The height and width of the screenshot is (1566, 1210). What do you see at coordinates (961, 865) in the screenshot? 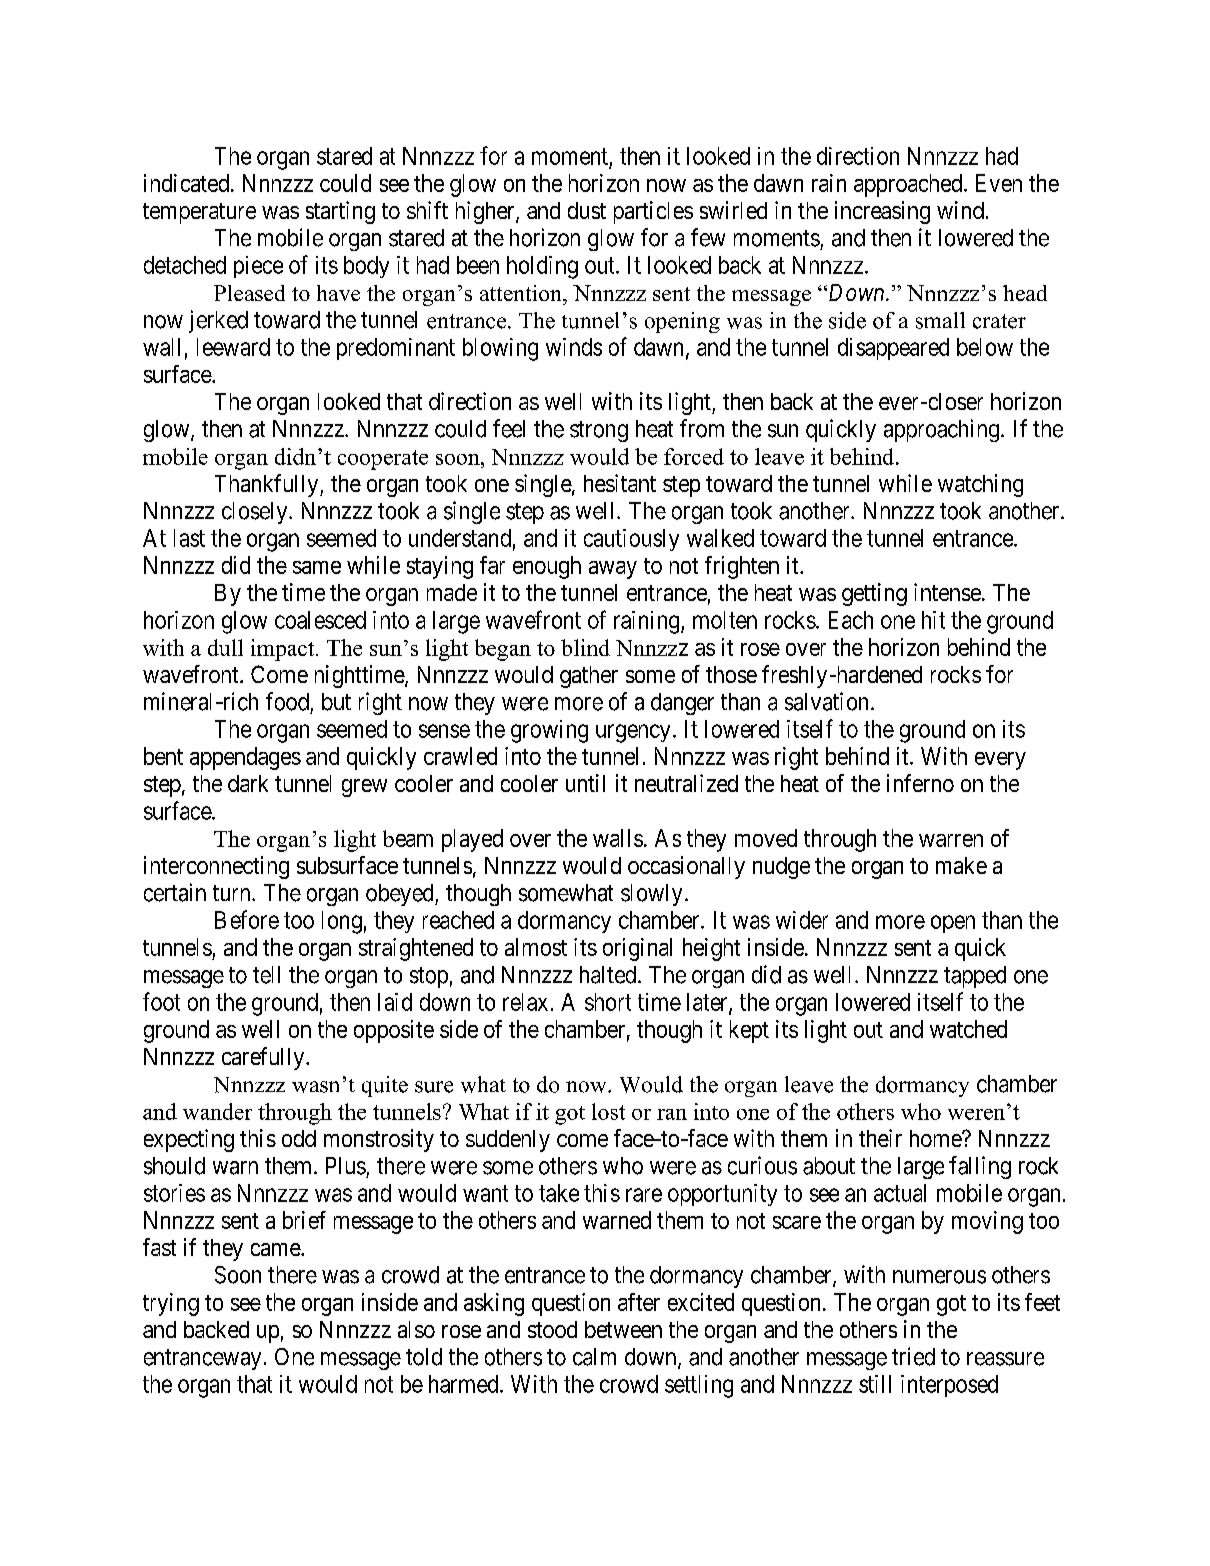
I see `make` at bounding box center [961, 865].
